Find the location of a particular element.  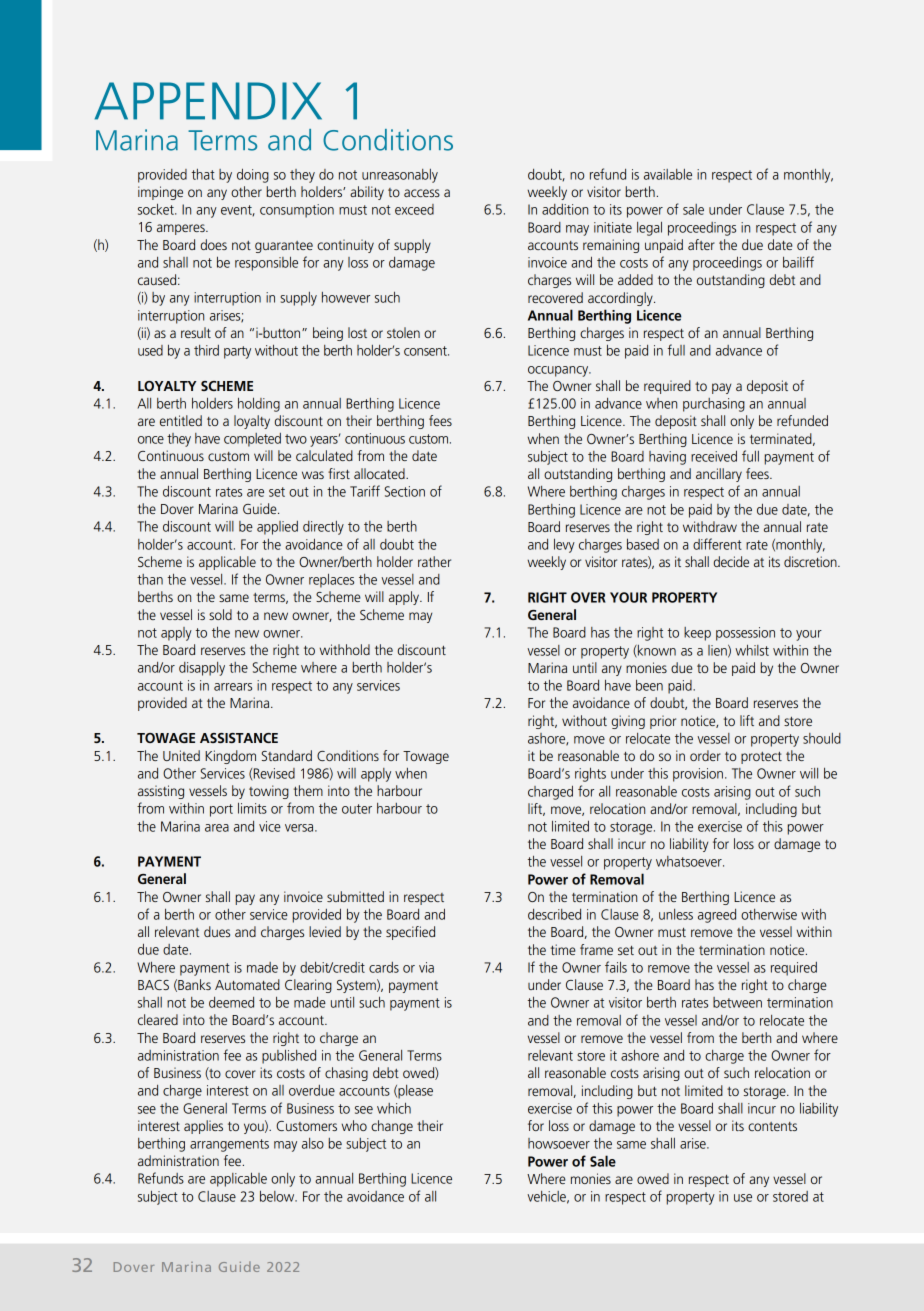

howsoever is located at coordinates (559, 1143).
